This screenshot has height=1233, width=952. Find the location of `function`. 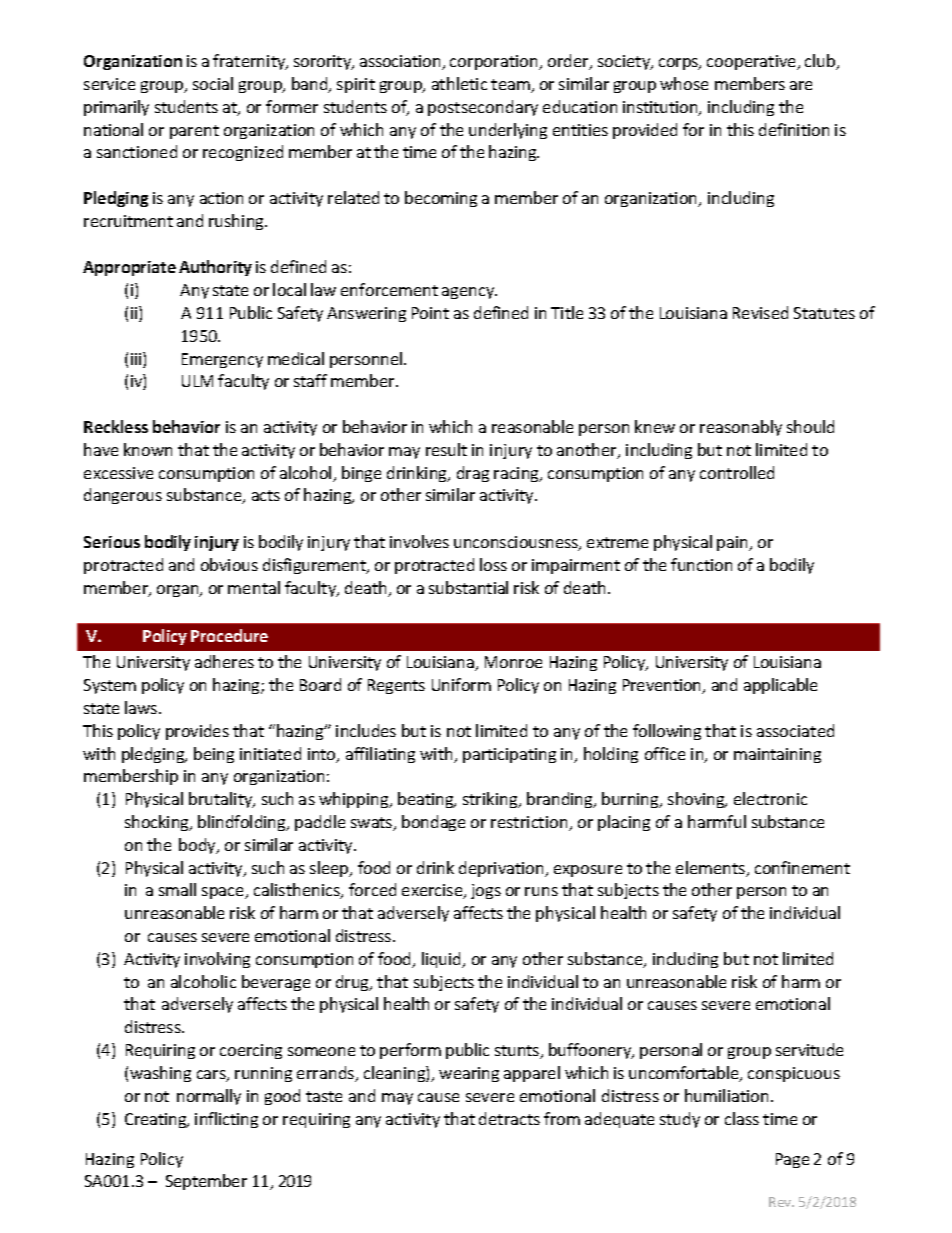

function is located at coordinates (701, 564).
